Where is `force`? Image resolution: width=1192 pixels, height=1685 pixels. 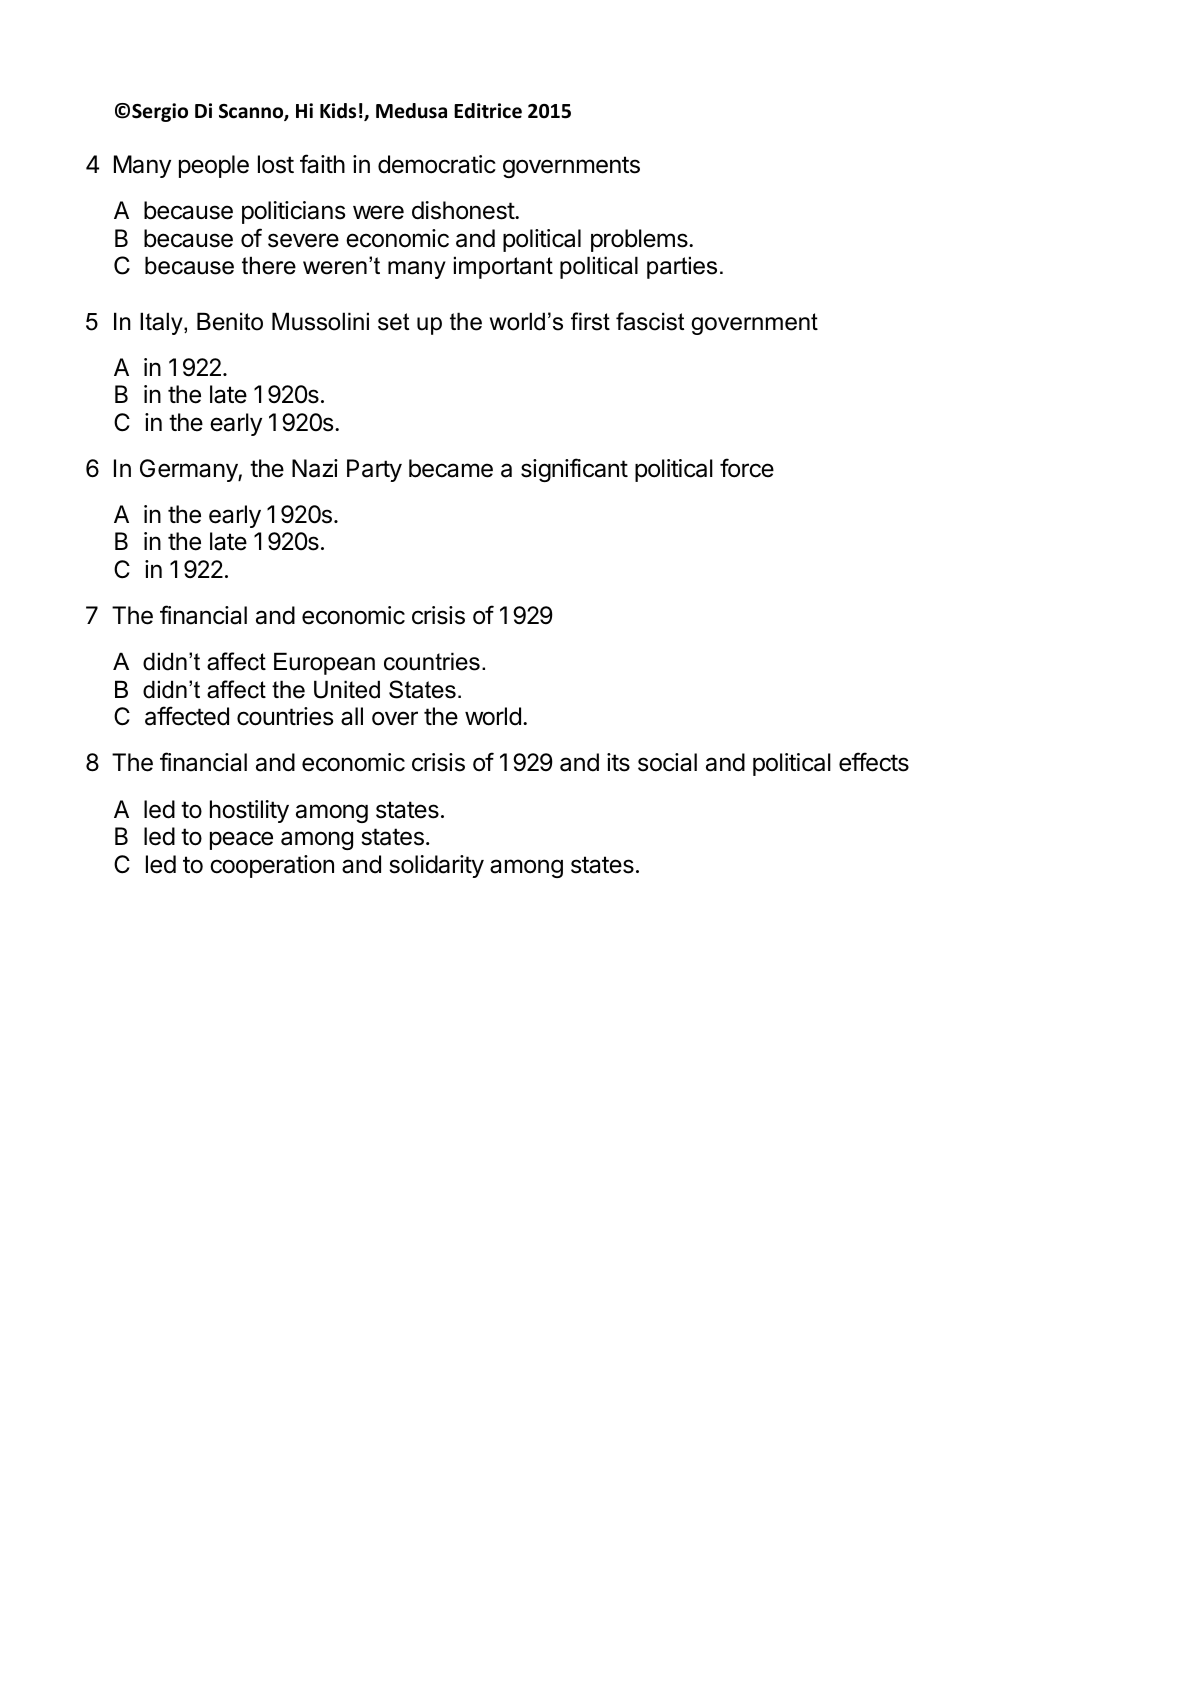
force is located at coordinates (747, 468).
